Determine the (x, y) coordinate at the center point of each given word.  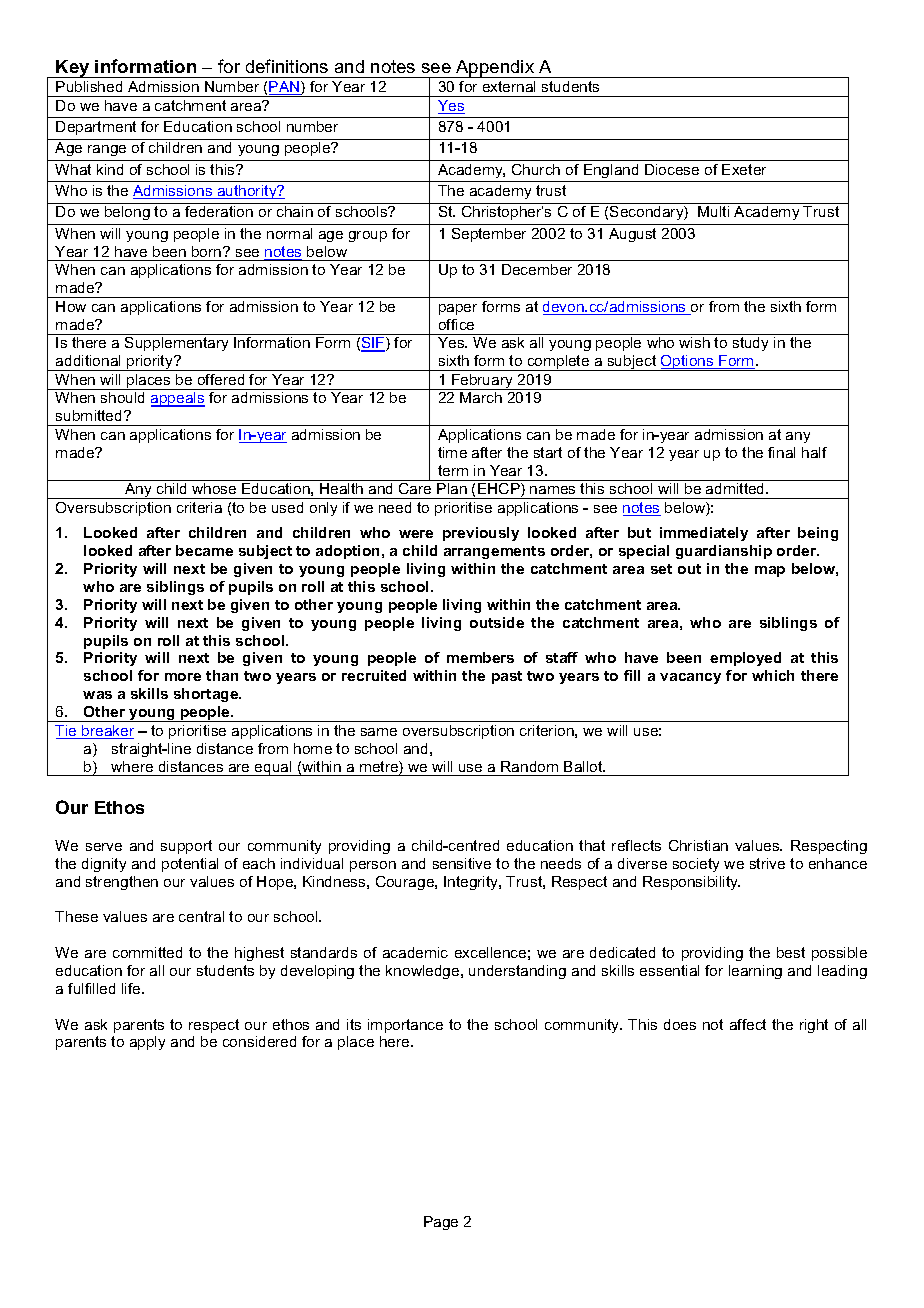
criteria (199, 507)
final (781, 452)
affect (748, 1024)
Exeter (744, 169)
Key (73, 69)
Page (441, 1223)
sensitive (462, 863)
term (453, 470)
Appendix (495, 69)
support (186, 847)
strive (767, 863)
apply (147, 1043)
